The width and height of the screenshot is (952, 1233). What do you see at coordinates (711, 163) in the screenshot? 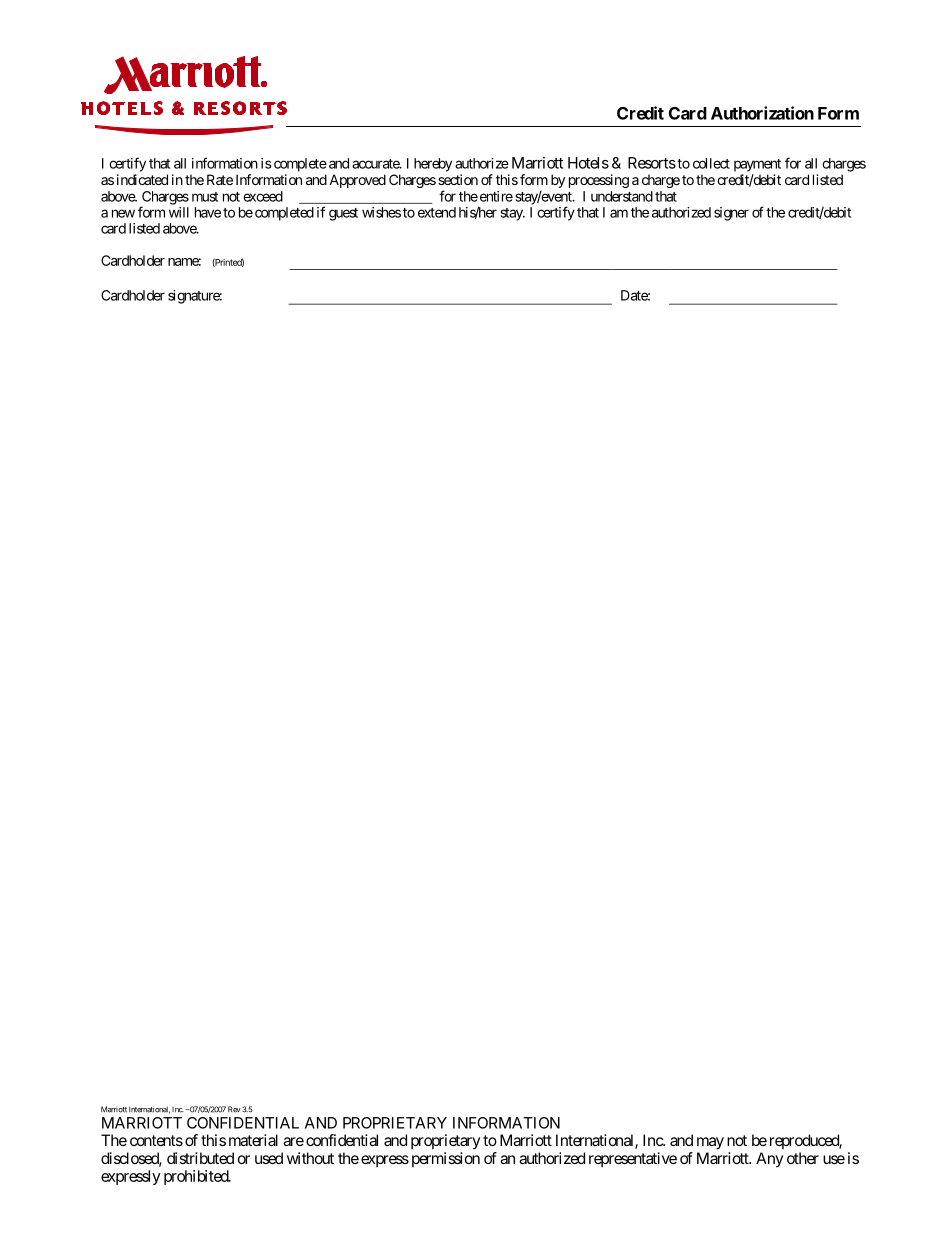
I see `collect` at bounding box center [711, 163].
